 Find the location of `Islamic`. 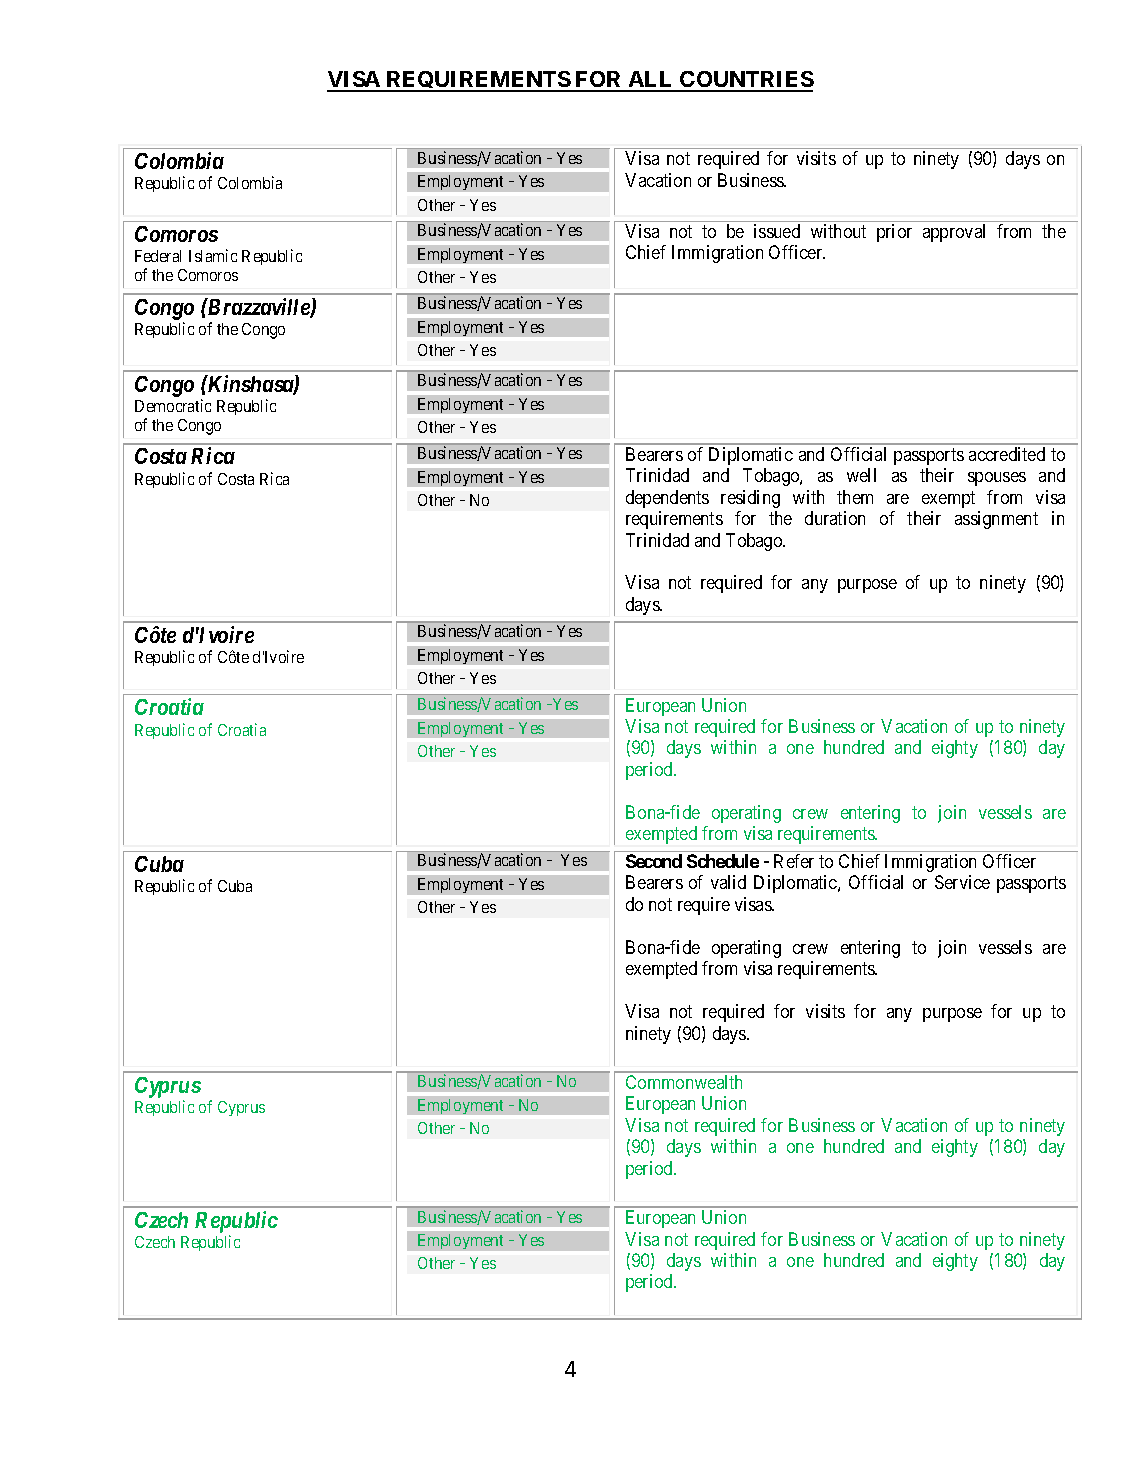

Islamic is located at coordinates (213, 255).
